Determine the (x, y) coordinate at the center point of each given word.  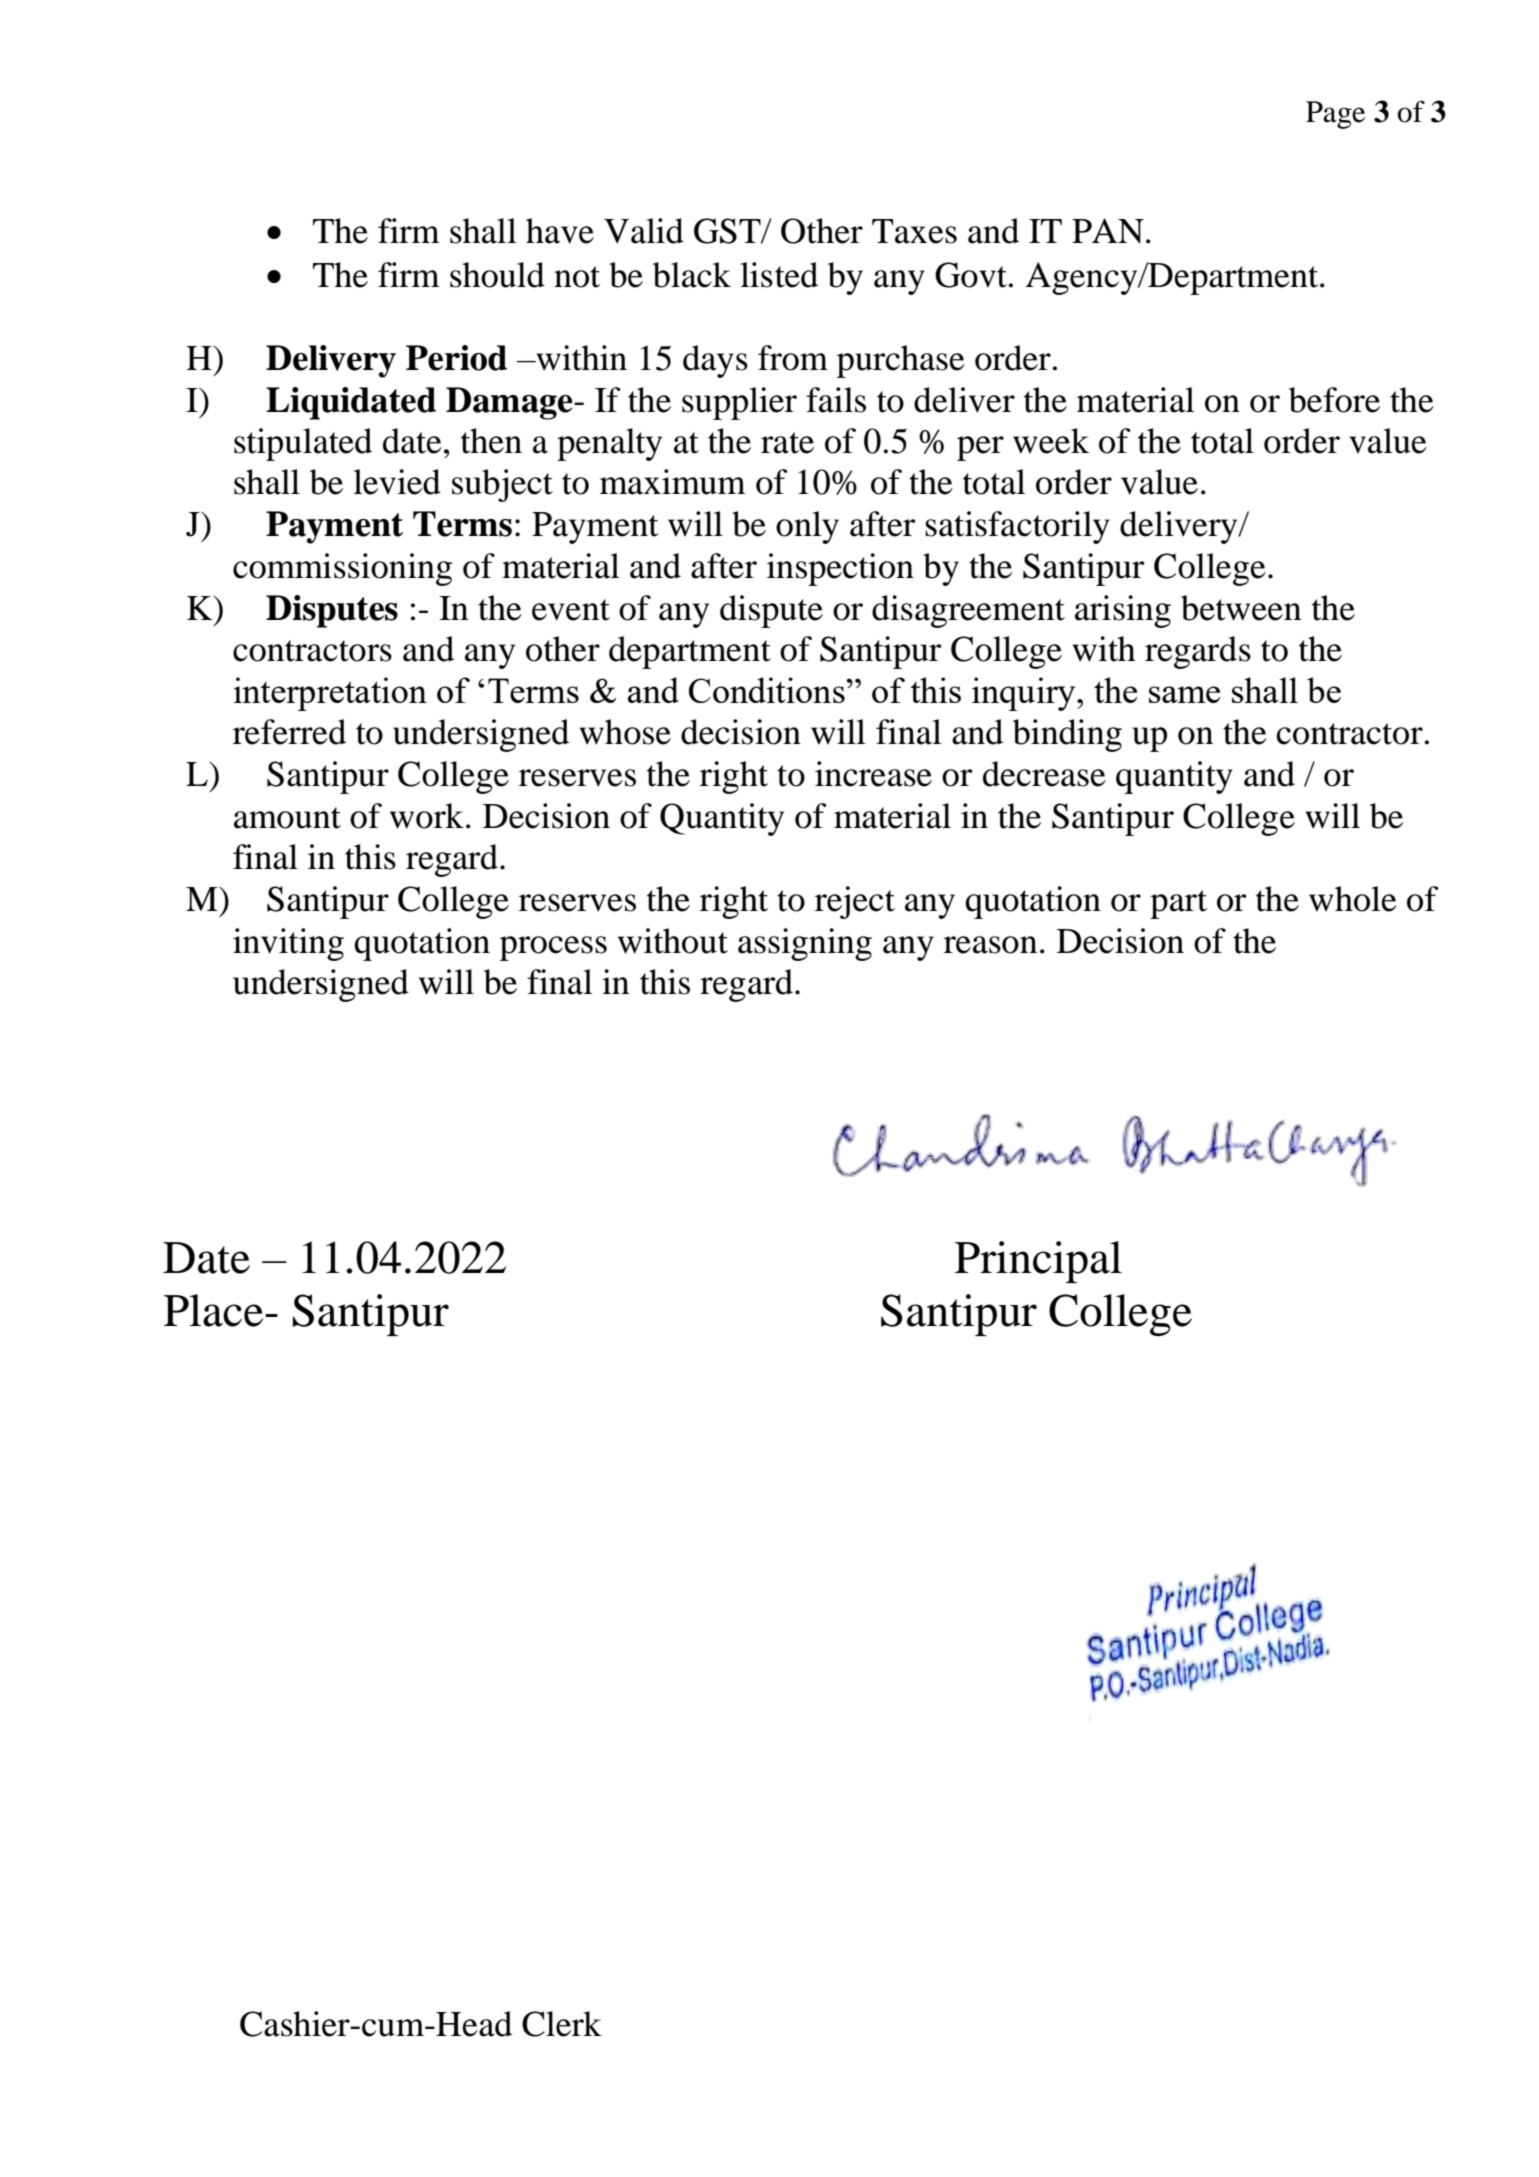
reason (990, 945)
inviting (288, 944)
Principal (1038, 1262)
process (553, 948)
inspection (840, 569)
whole (1353, 899)
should (497, 275)
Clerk (562, 2024)
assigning (805, 944)
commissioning (342, 569)
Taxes (914, 231)
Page (1335, 115)
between (1241, 608)
